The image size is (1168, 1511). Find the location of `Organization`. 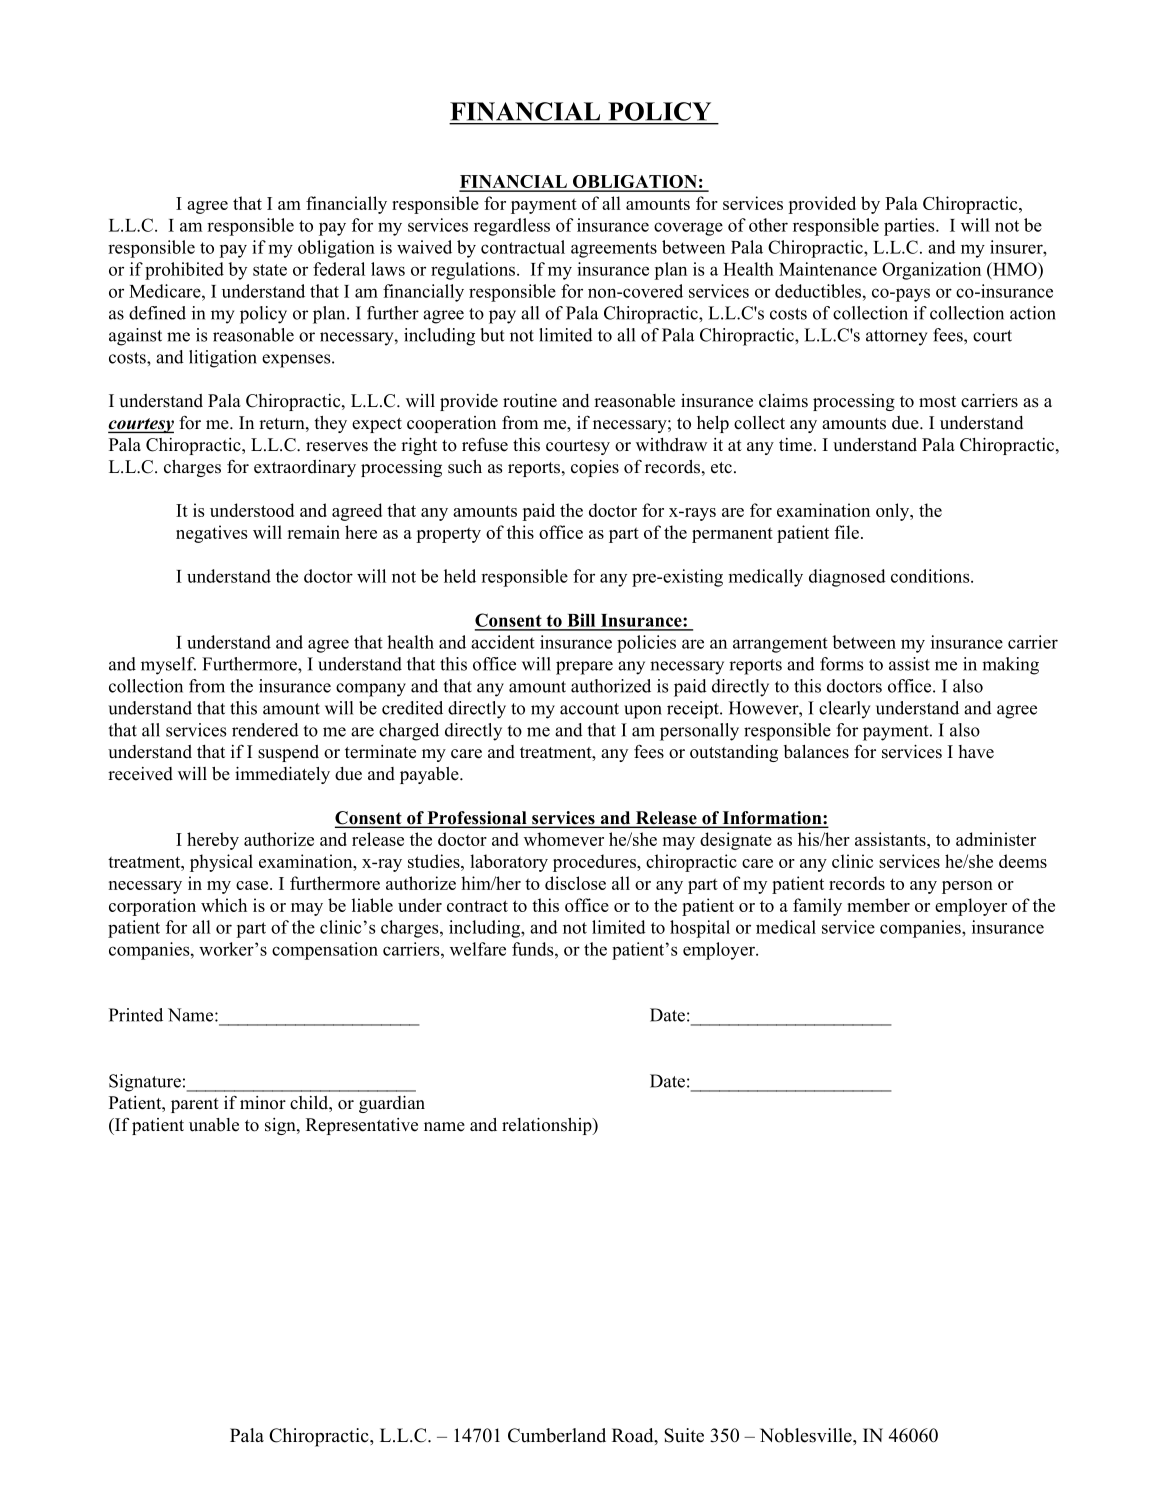

Organization is located at coordinates (931, 271).
